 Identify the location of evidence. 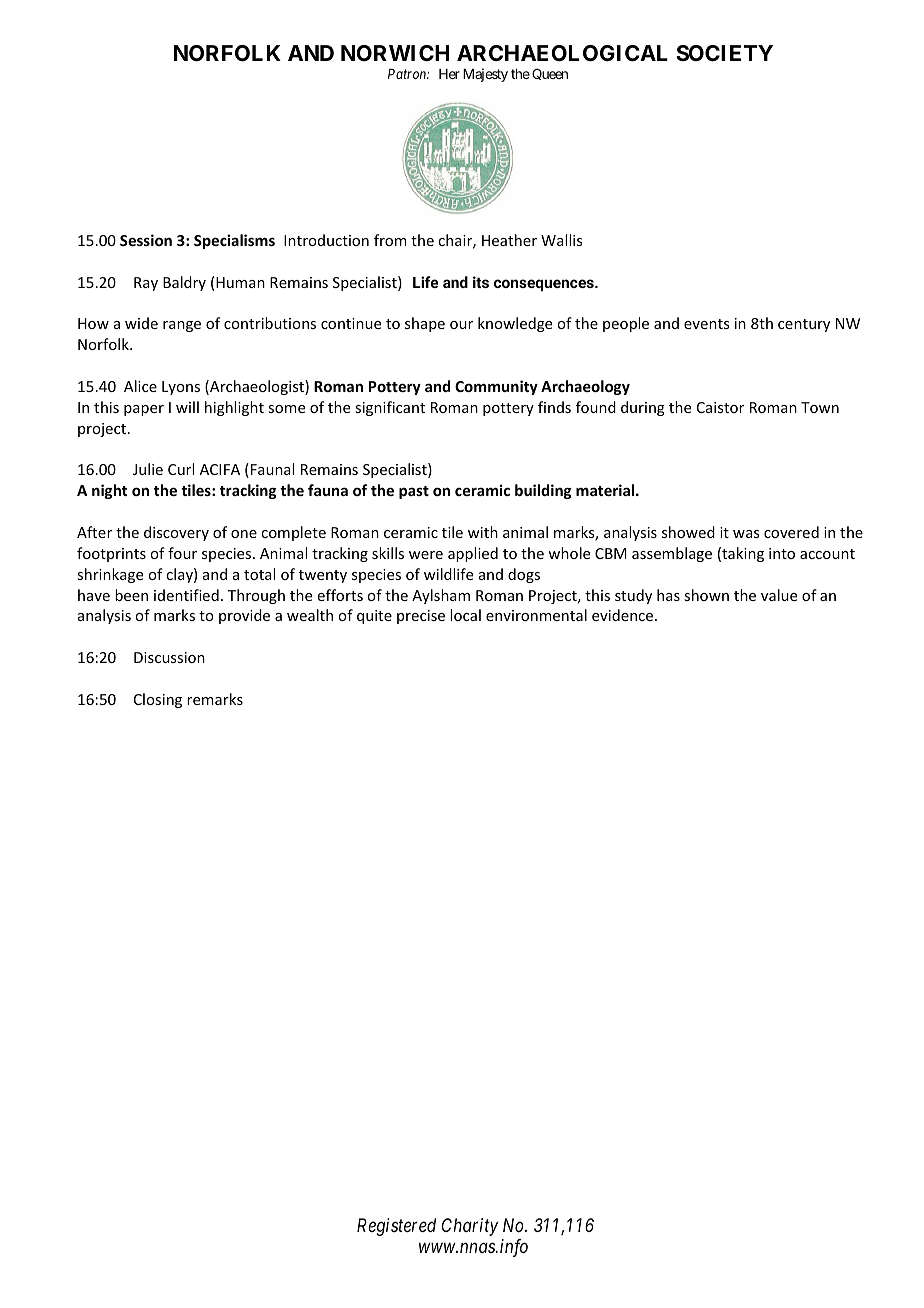
(624, 615).
